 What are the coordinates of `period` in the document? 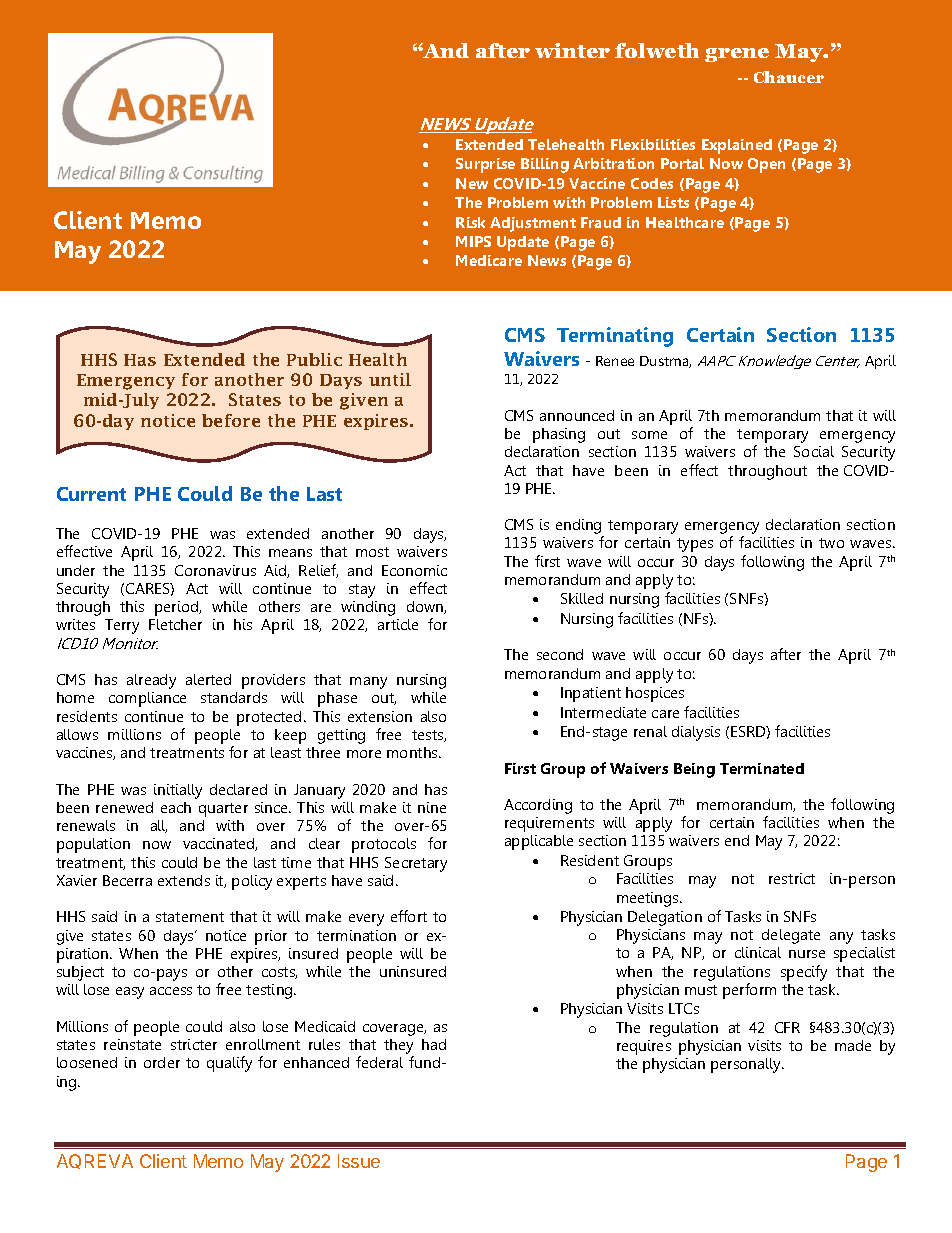 It's located at (178, 608).
